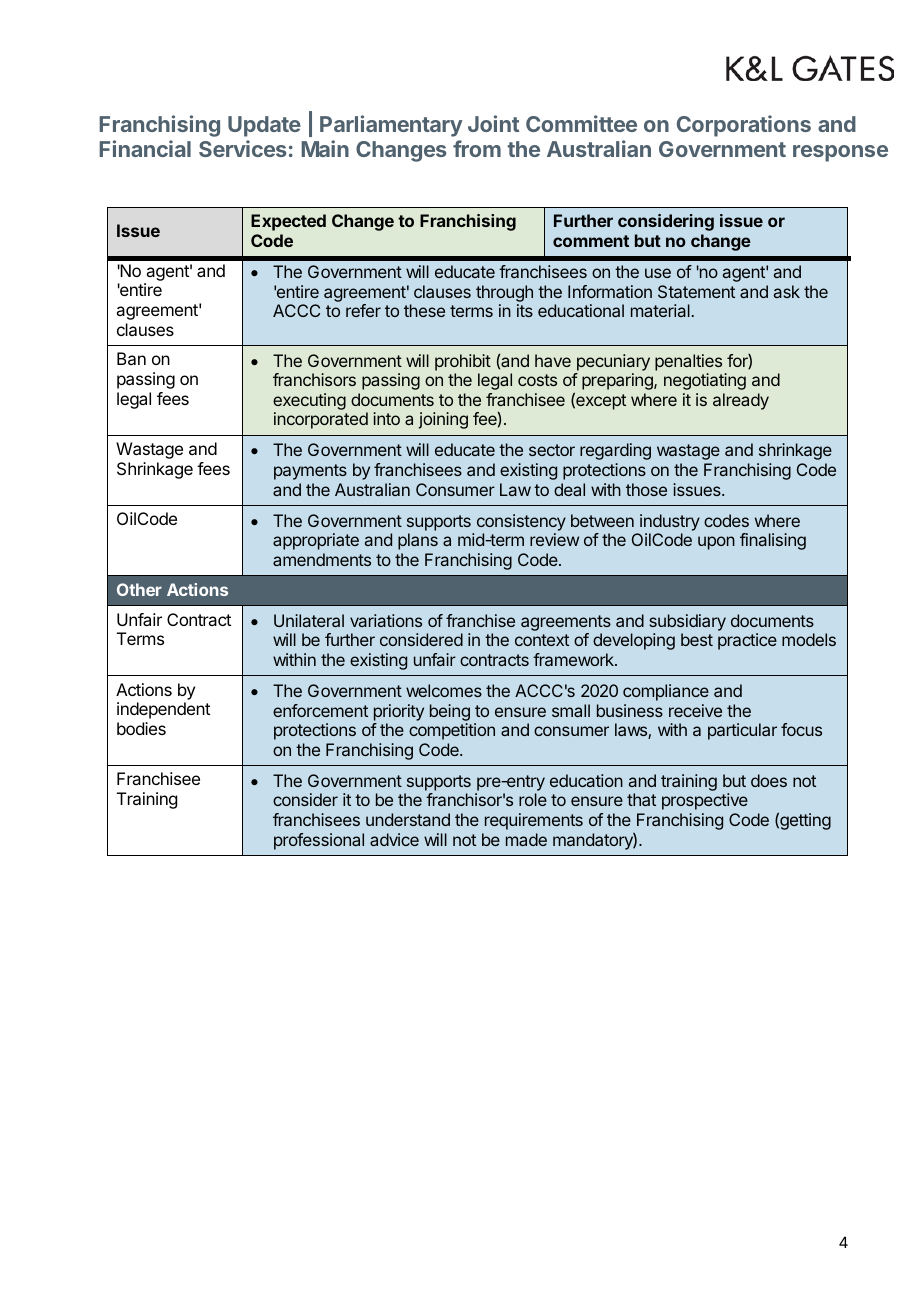 The width and height of the document is (924, 1308). What do you see at coordinates (139, 589) in the document?
I see `Other` at bounding box center [139, 589].
